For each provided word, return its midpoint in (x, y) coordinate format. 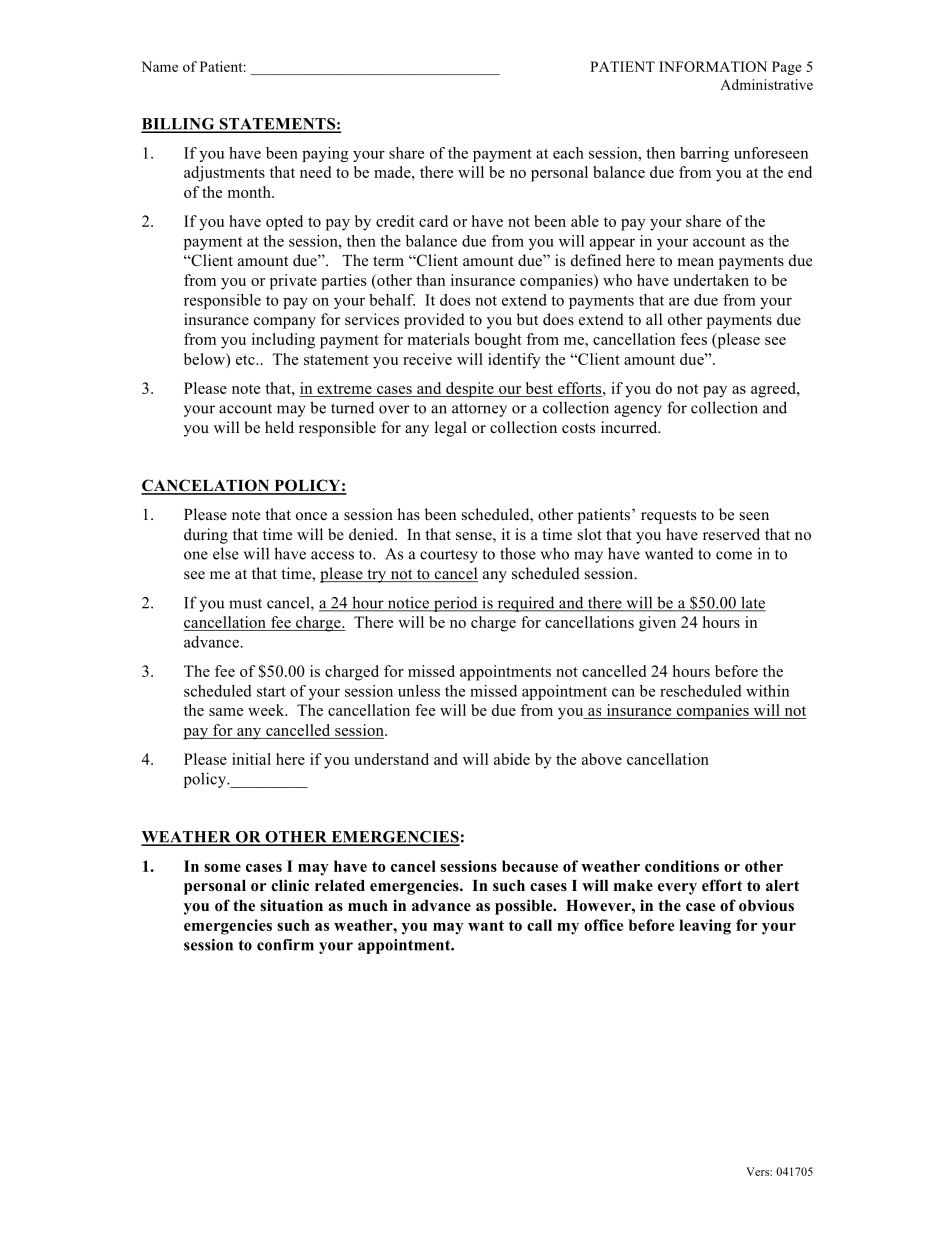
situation (291, 905)
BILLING (179, 125)
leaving (705, 927)
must (245, 604)
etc (246, 360)
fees (693, 339)
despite (470, 390)
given (657, 624)
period (455, 604)
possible (525, 907)
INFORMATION (713, 66)
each (568, 153)
